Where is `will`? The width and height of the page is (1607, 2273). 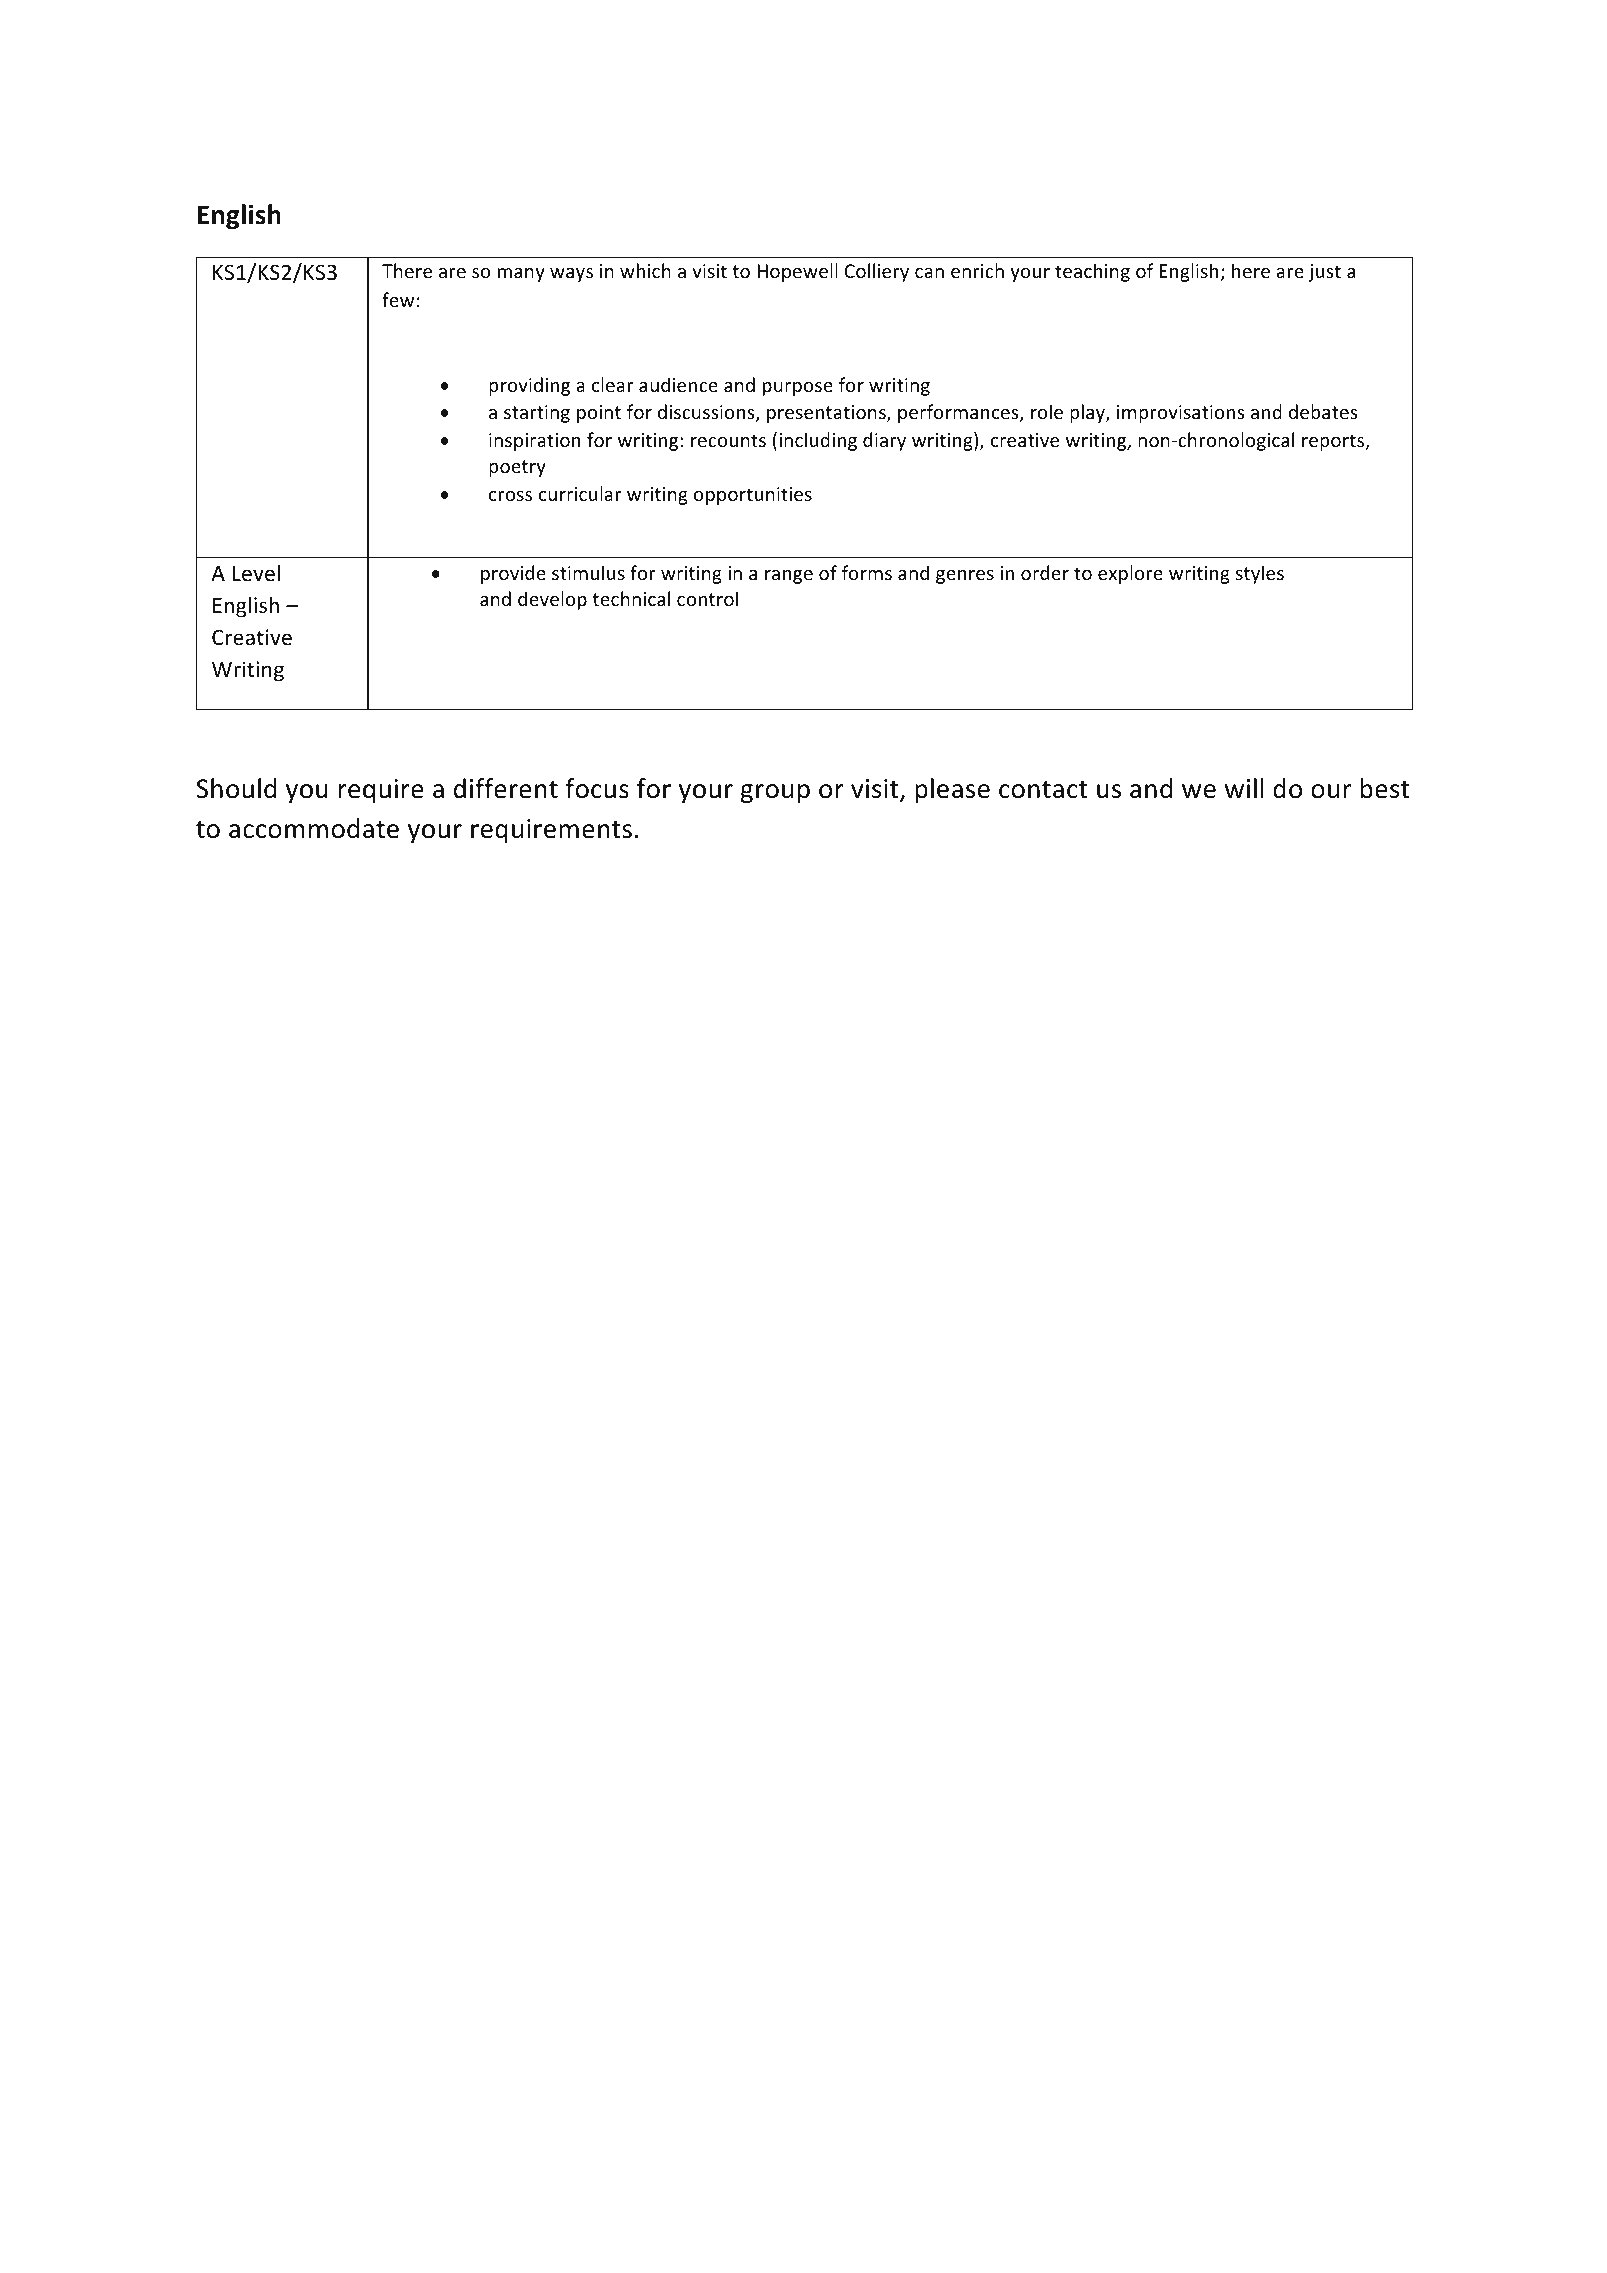 will is located at coordinates (1244, 788).
